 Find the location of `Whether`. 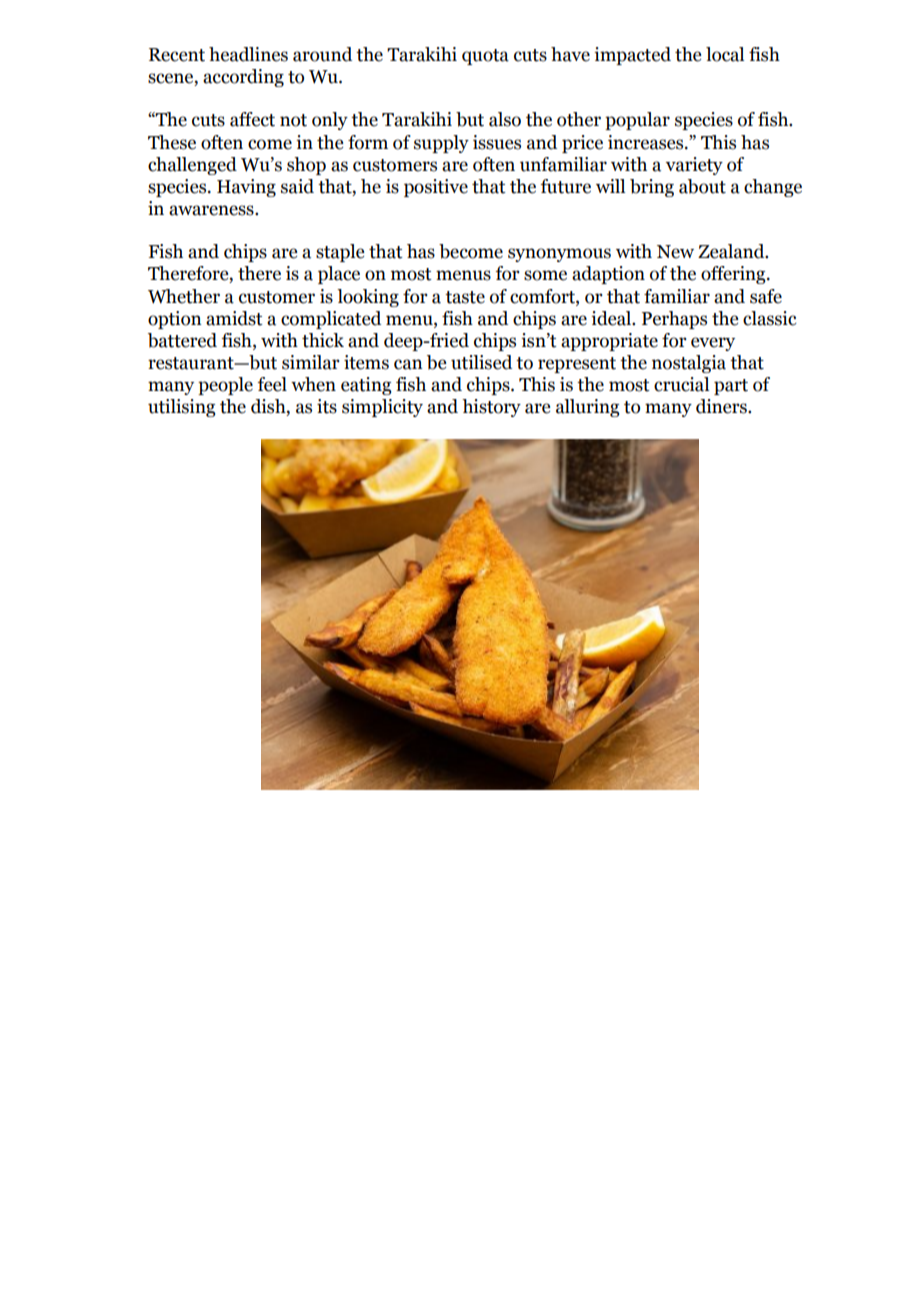

Whether is located at coordinates (184, 296).
